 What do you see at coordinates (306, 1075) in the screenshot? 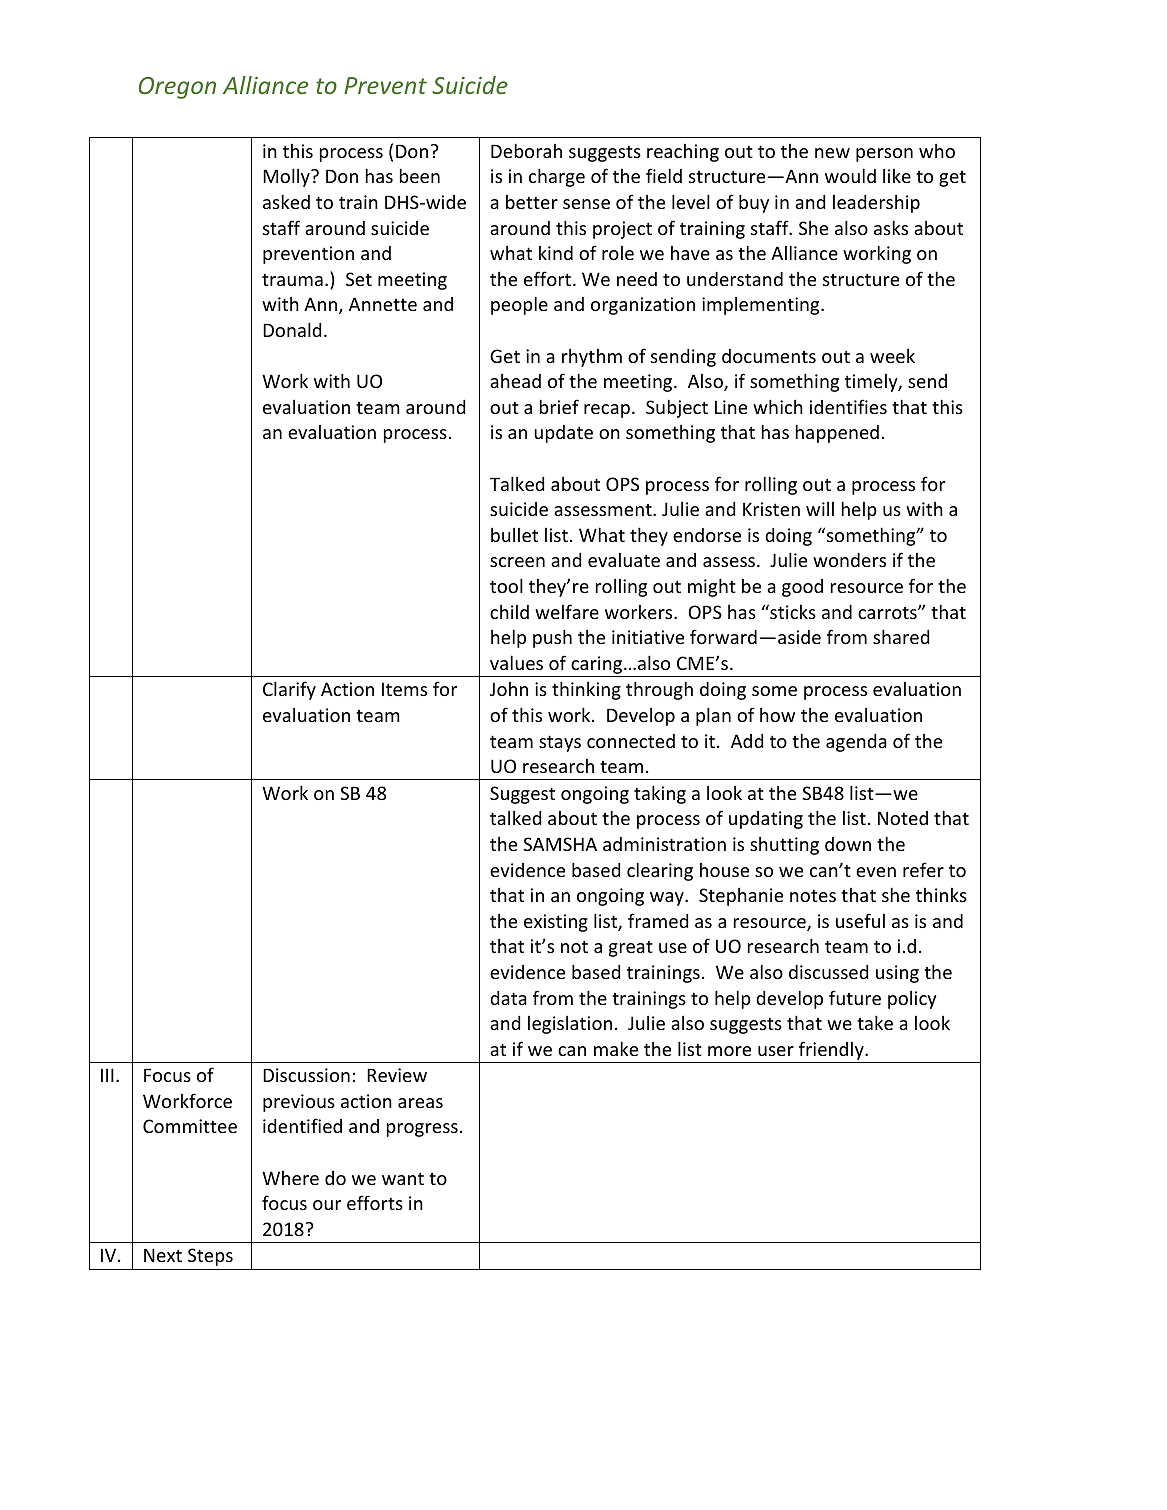
I see `Discussion` at bounding box center [306, 1075].
